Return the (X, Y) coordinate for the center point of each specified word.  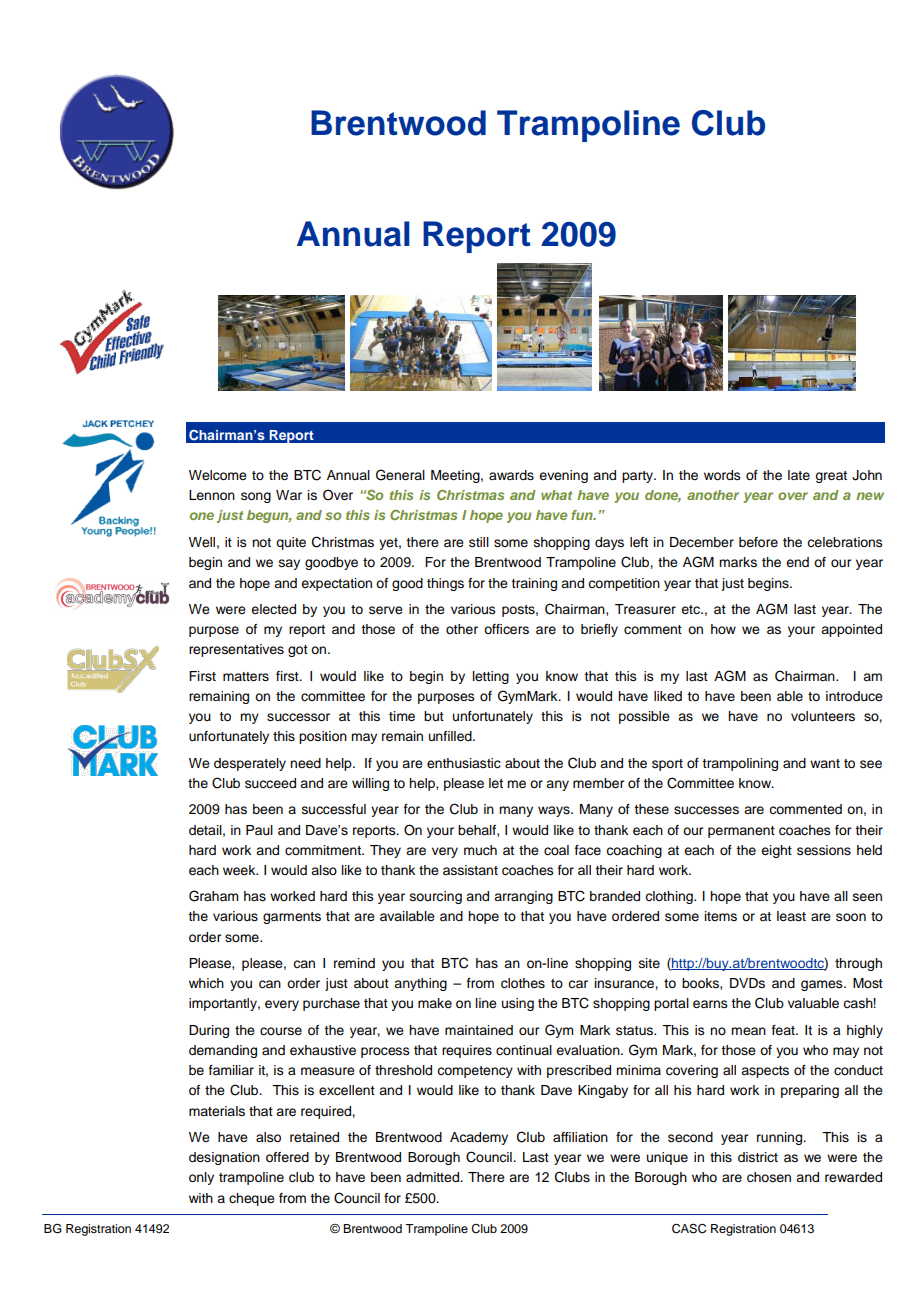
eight (776, 851)
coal (556, 850)
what (557, 495)
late (799, 475)
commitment (324, 850)
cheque (252, 1199)
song (256, 497)
